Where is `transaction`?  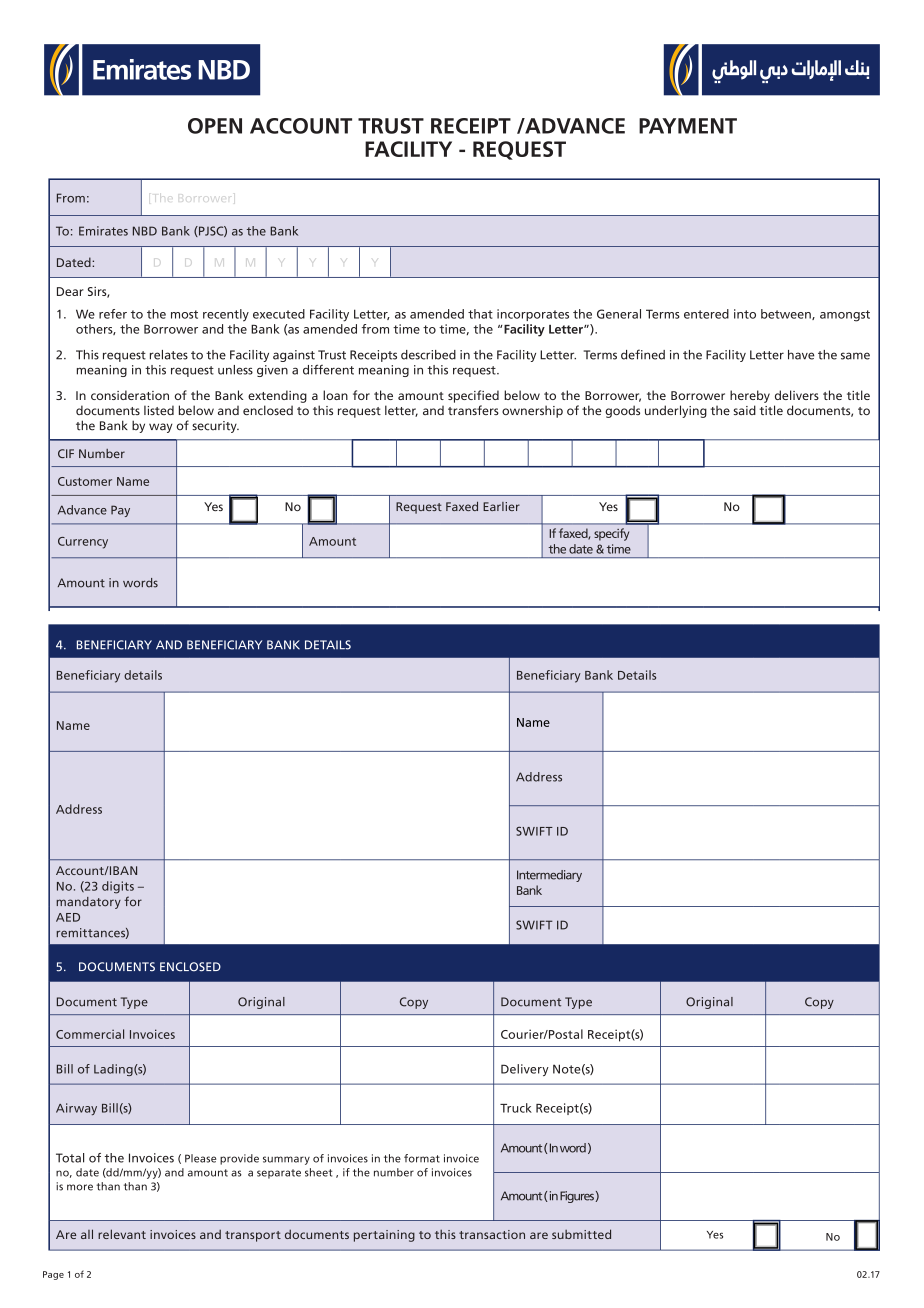
transaction is located at coordinates (492, 1234).
